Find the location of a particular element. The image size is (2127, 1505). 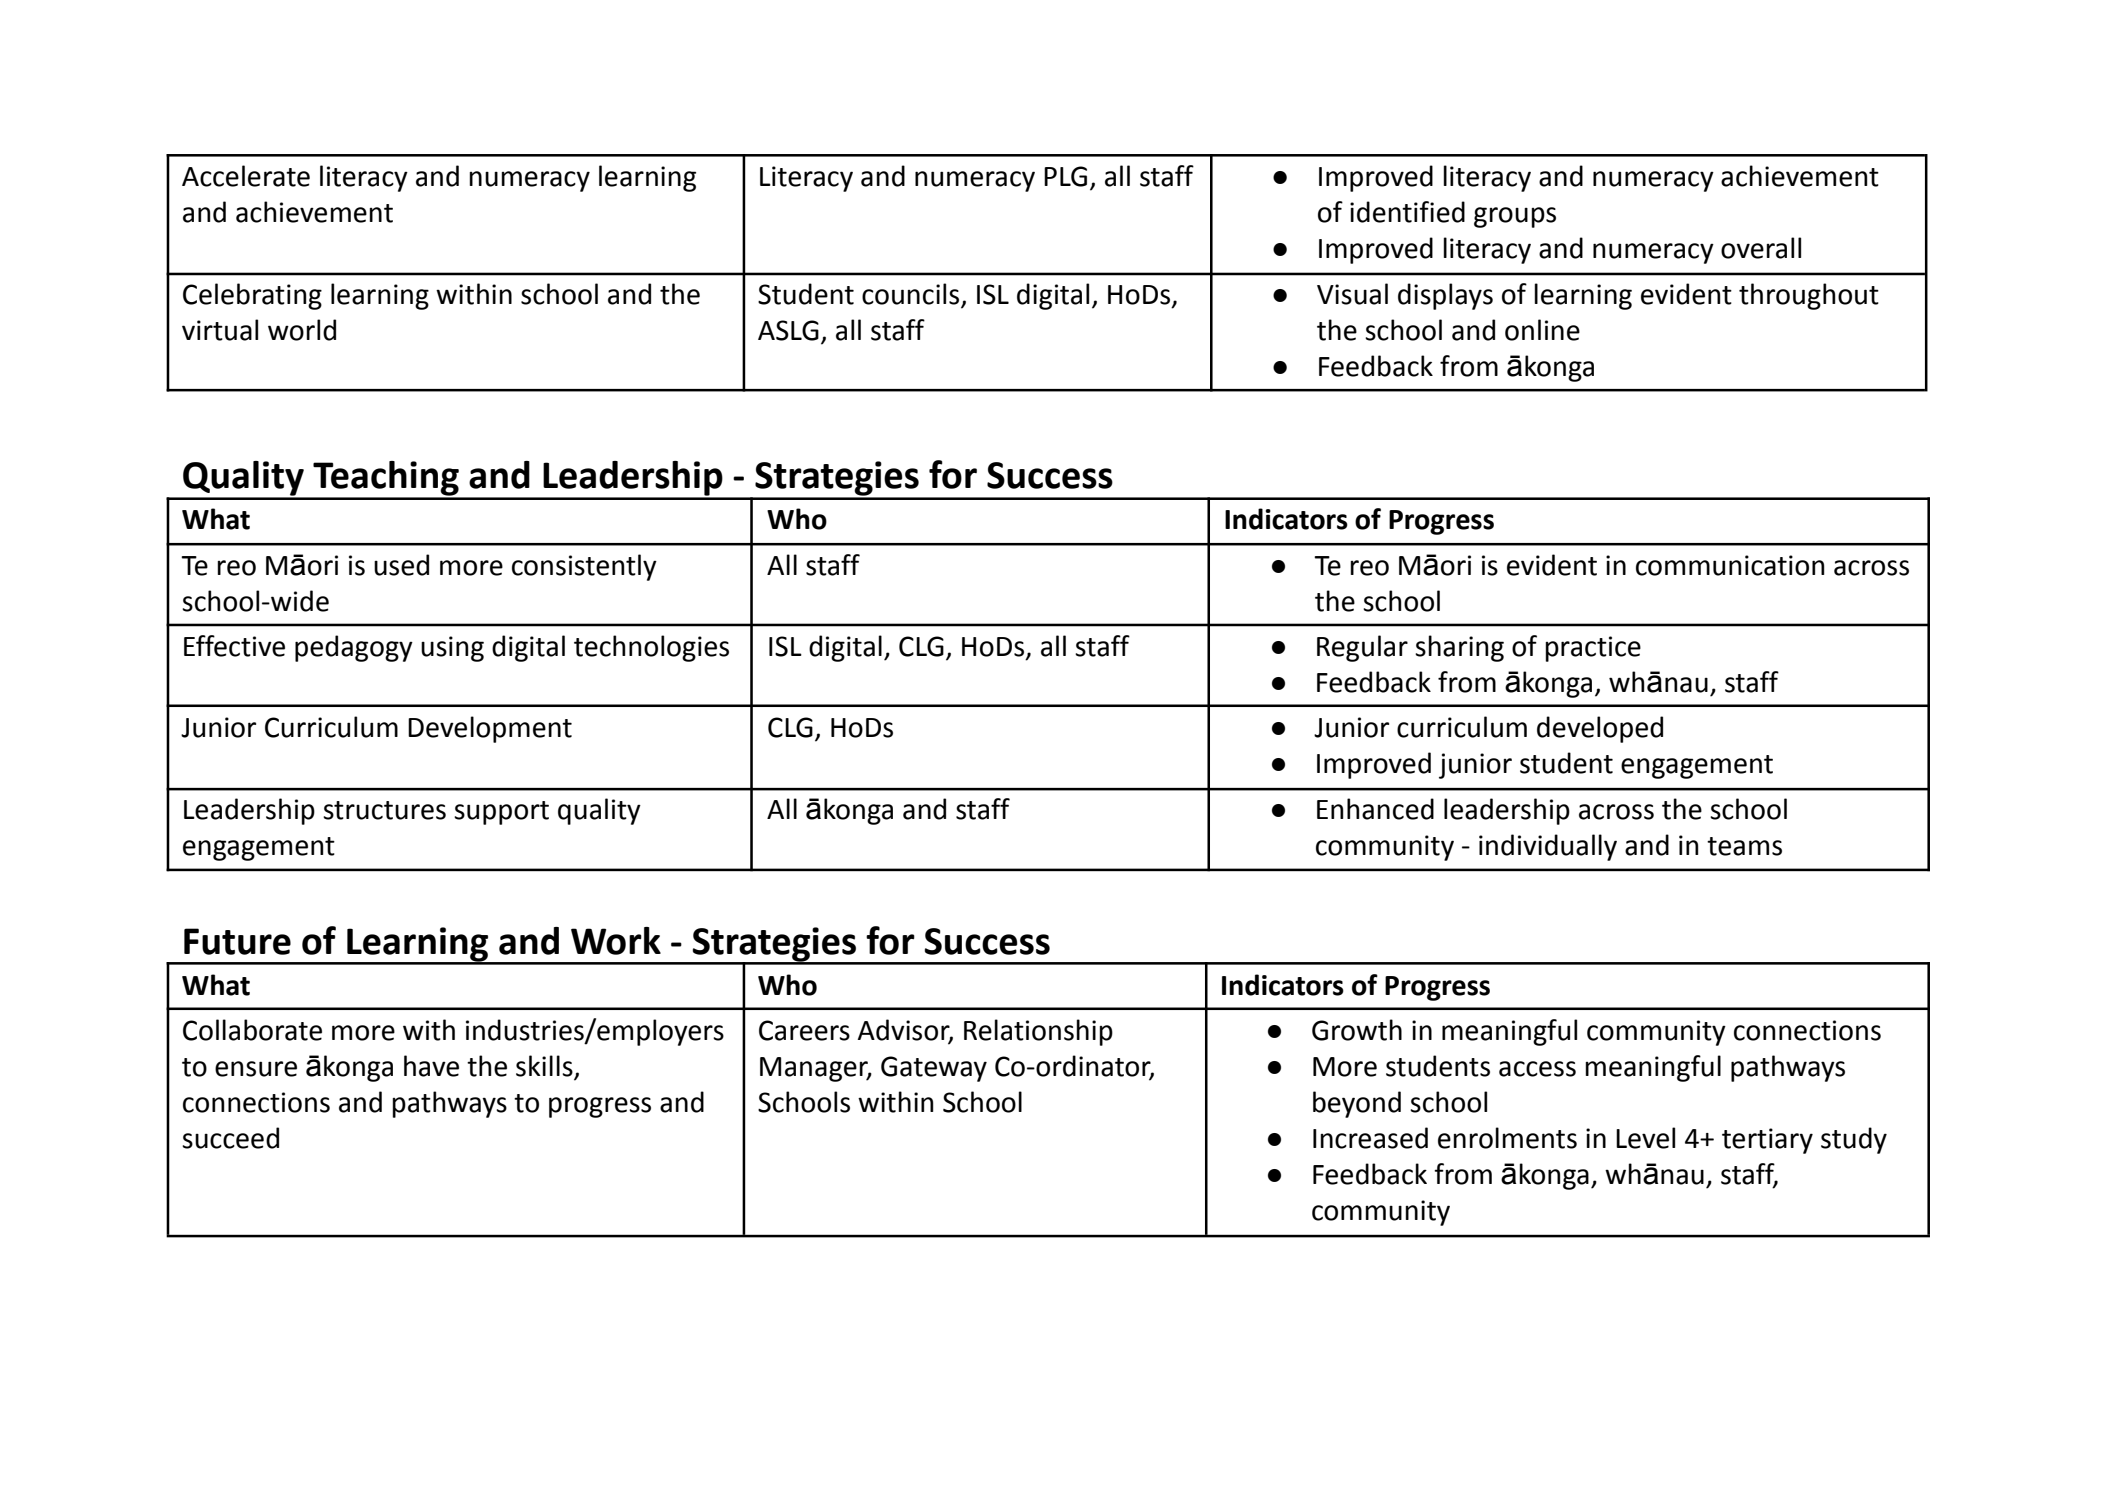

councils is located at coordinates (910, 294).
